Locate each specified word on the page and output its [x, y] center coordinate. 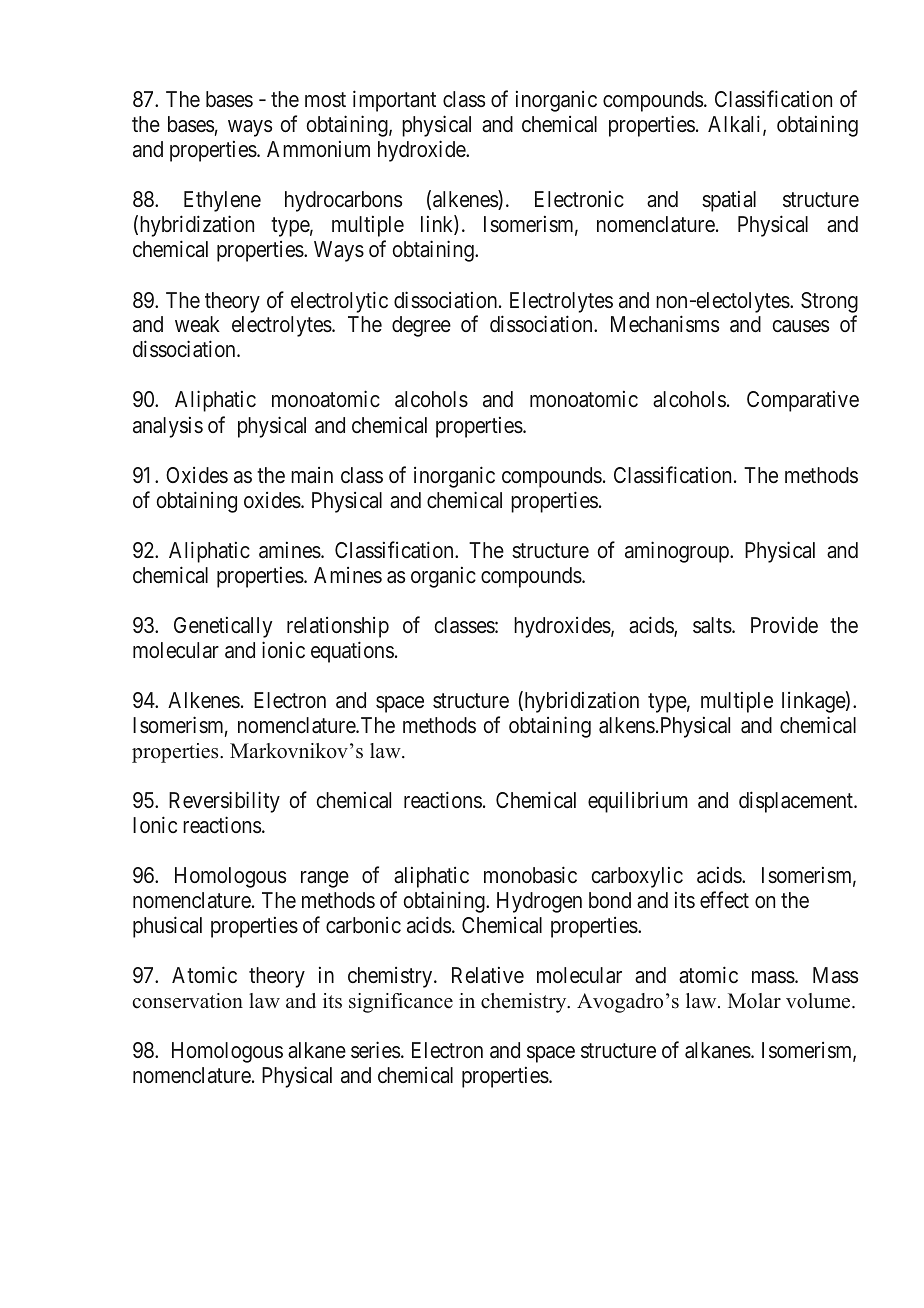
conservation [187, 1001]
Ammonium [318, 149]
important [394, 101]
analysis [168, 427]
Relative [488, 974]
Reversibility [224, 802]
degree [421, 326]
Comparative [803, 401]
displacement [797, 802]
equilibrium [637, 802]
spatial [729, 201]
